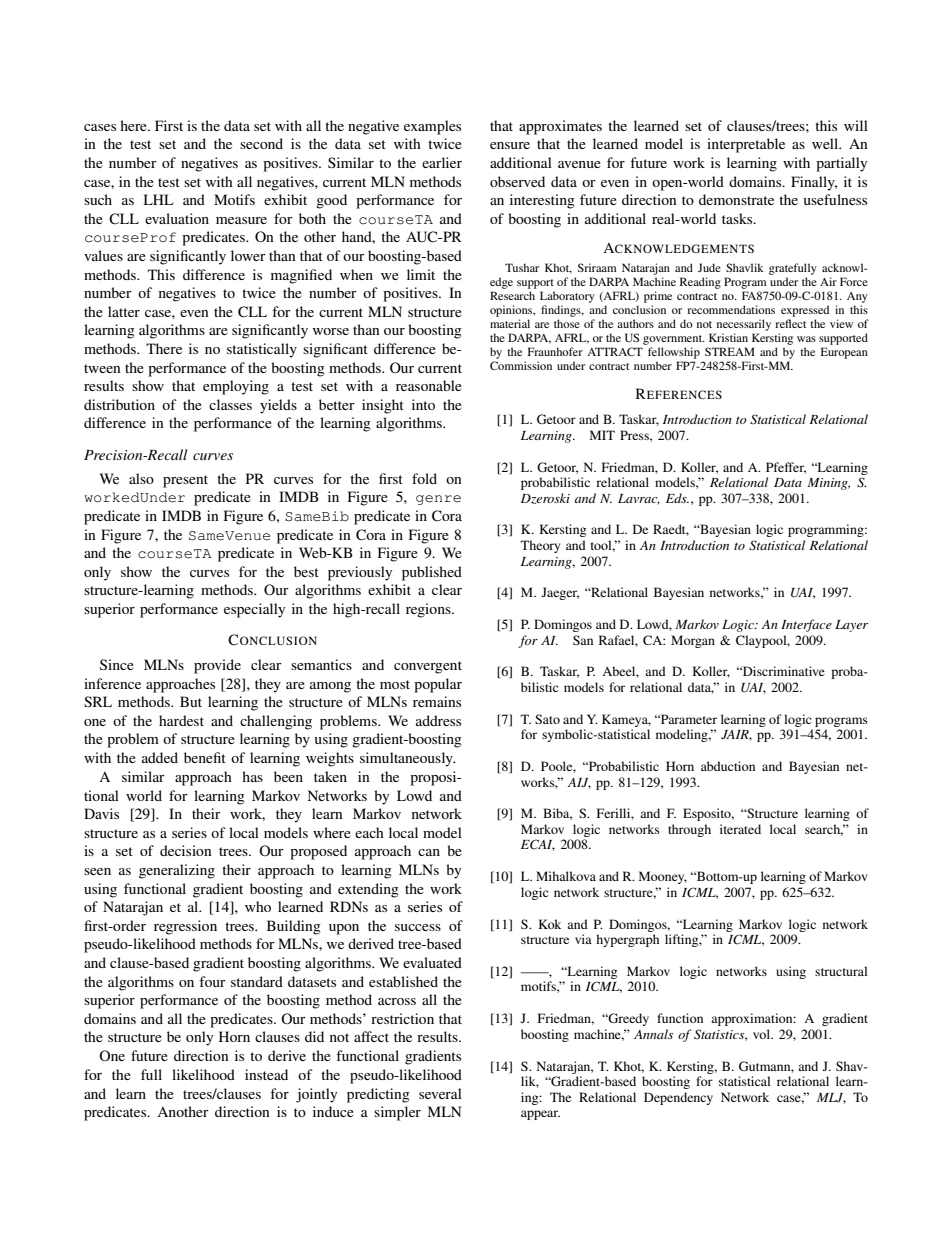 This image has height=1233, width=952. I want to click on regression, so click(185, 927).
